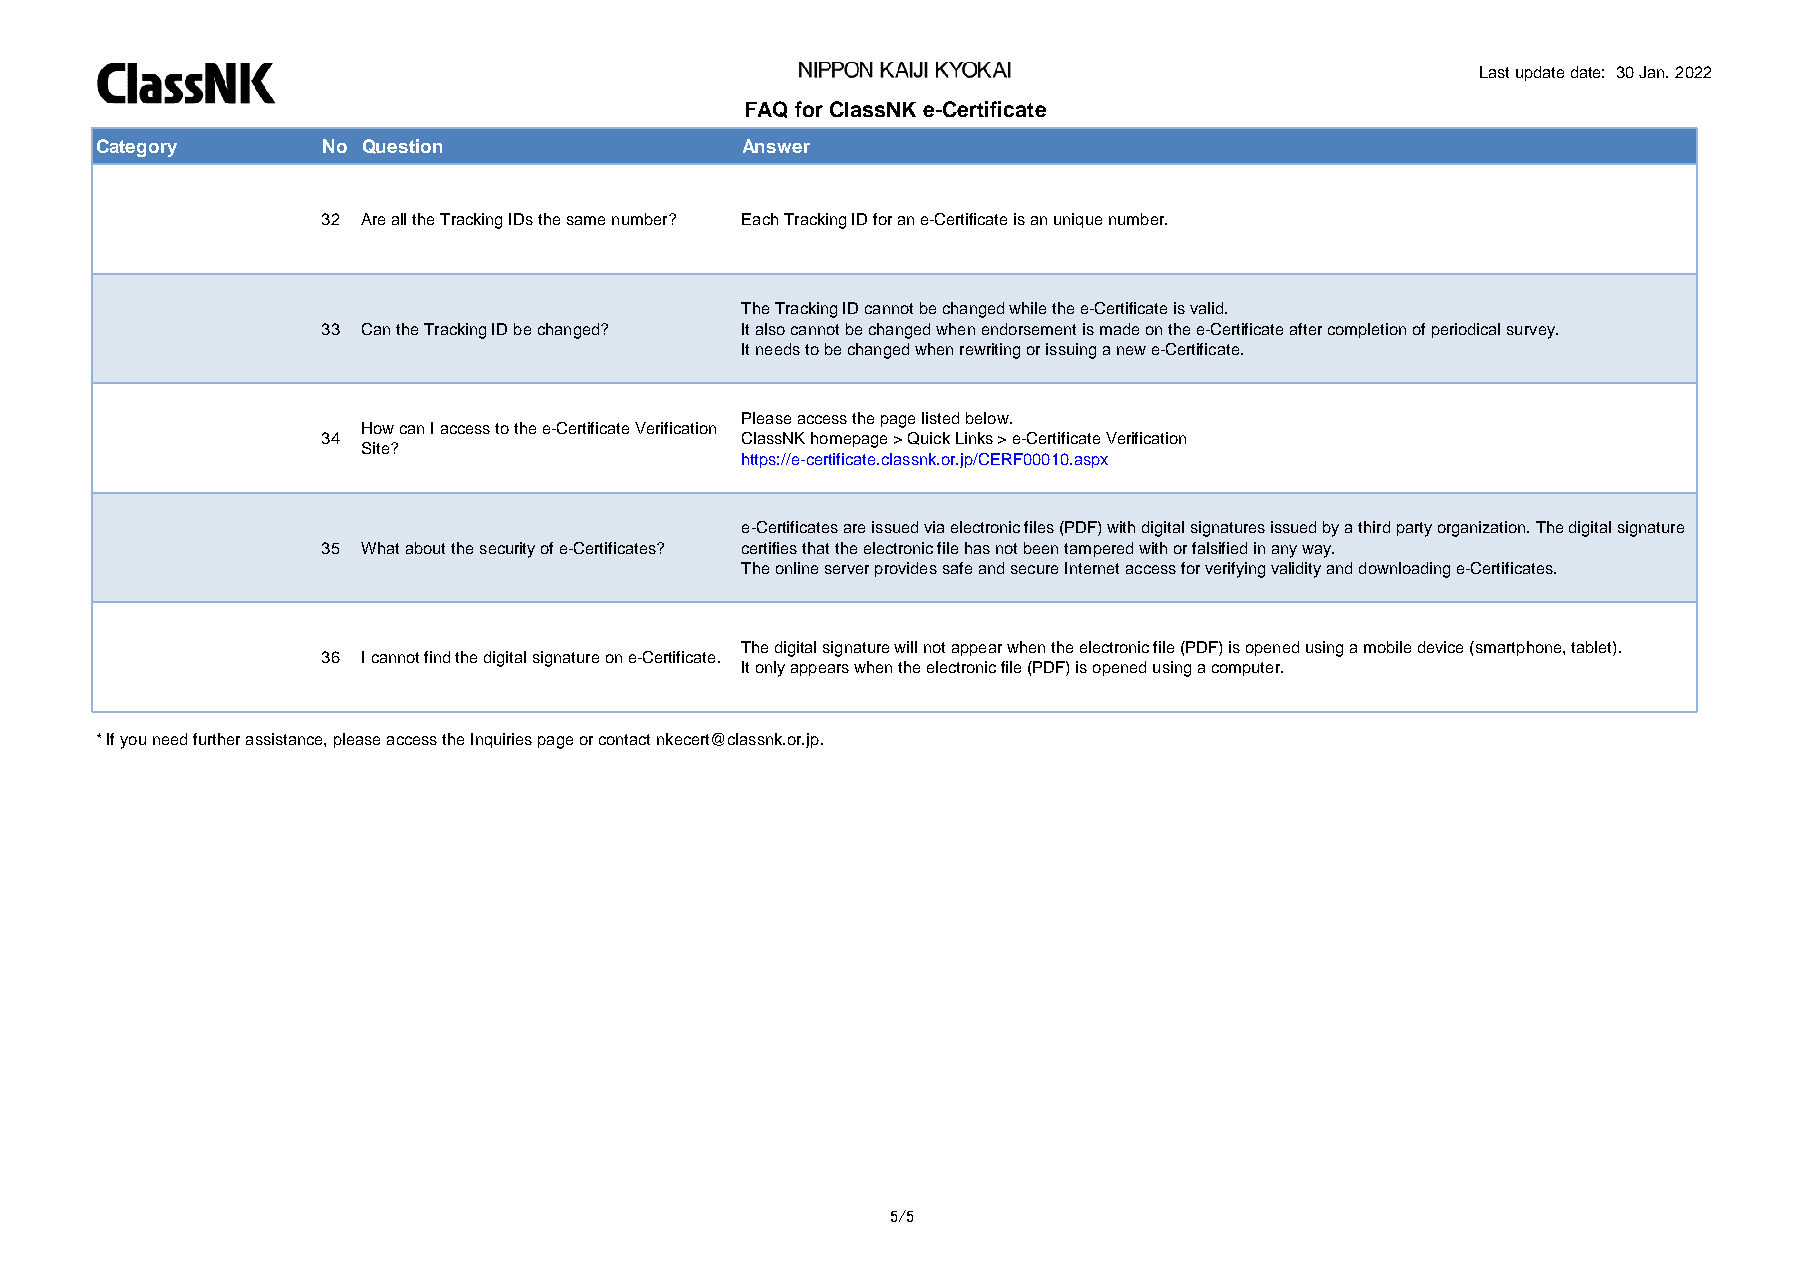 The width and height of the page is (1806, 1277). I want to click on Site, so click(377, 448).
